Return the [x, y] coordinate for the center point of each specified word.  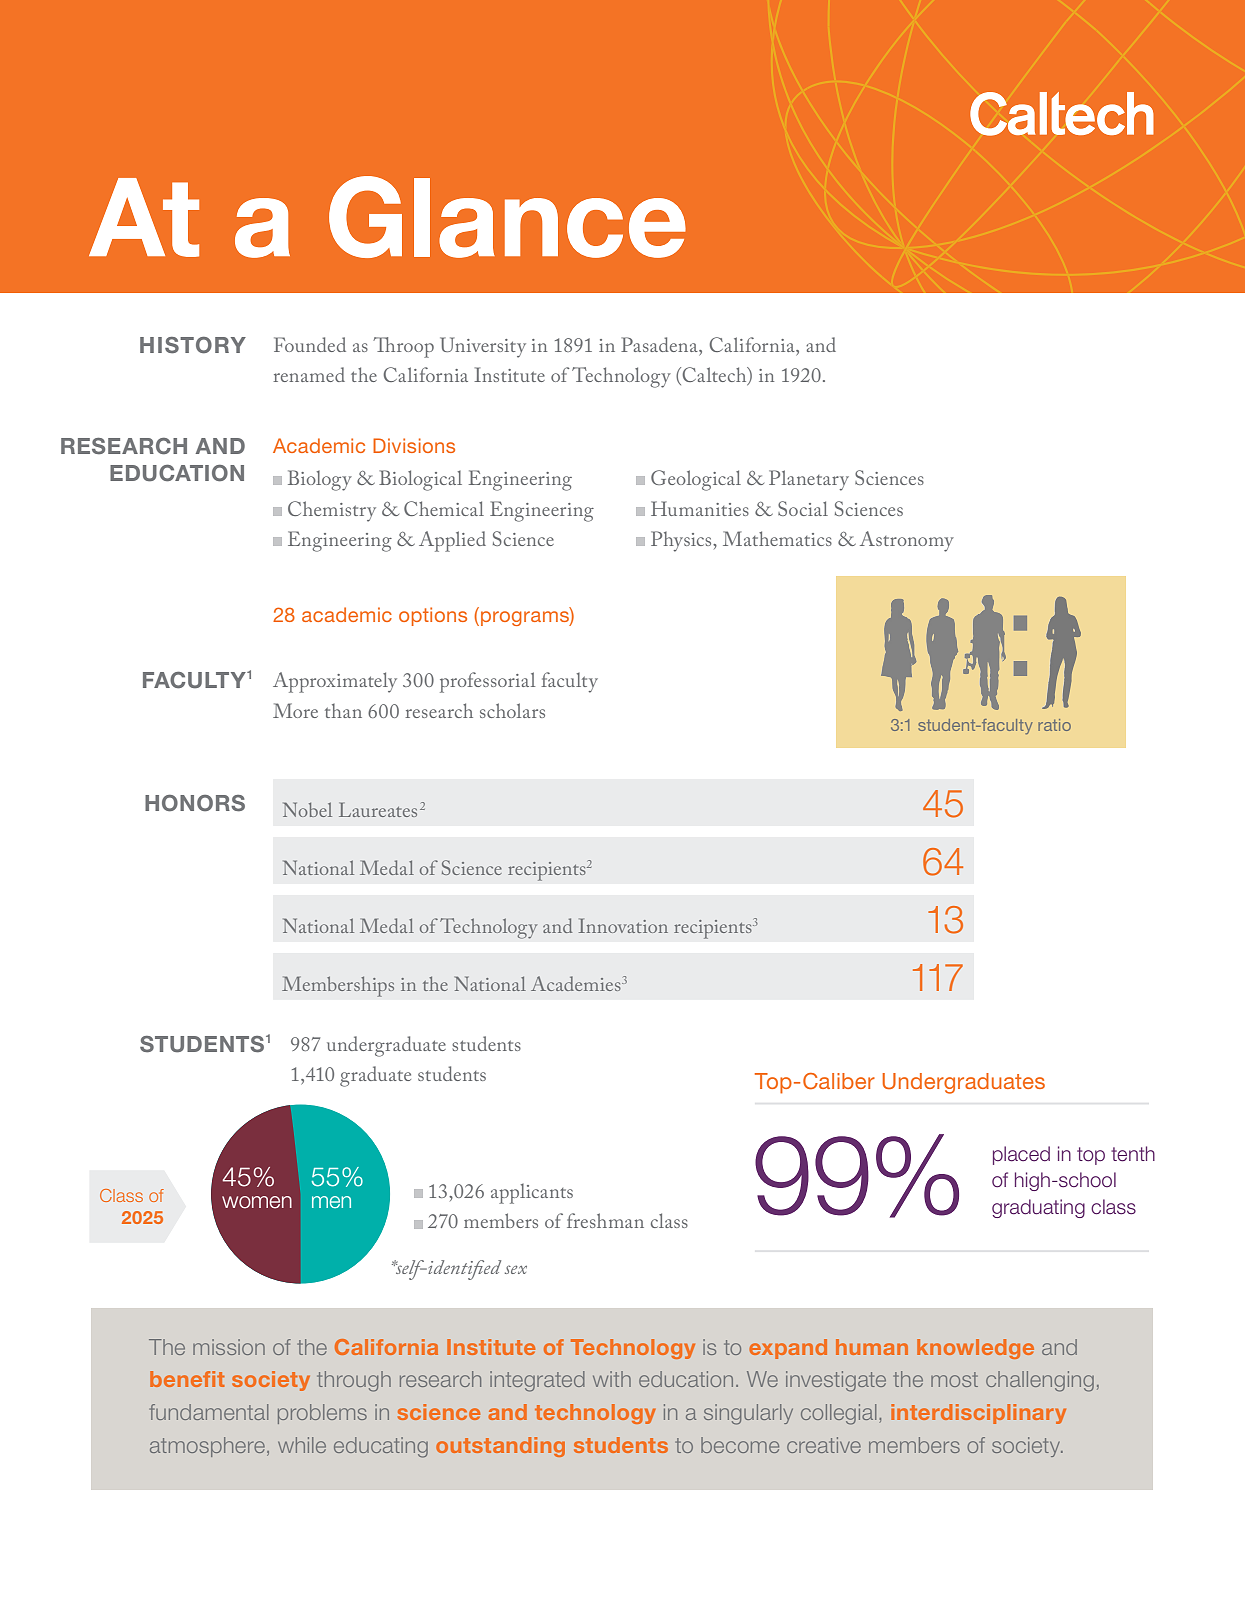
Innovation [623, 925]
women [257, 1202]
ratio [1054, 725]
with [612, 1379]
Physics [682, 541]
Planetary [809, 480]
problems [322, 1414]
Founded [310, 344]
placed [1021, 1155]
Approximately [335, 682]
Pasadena [660, 344]
